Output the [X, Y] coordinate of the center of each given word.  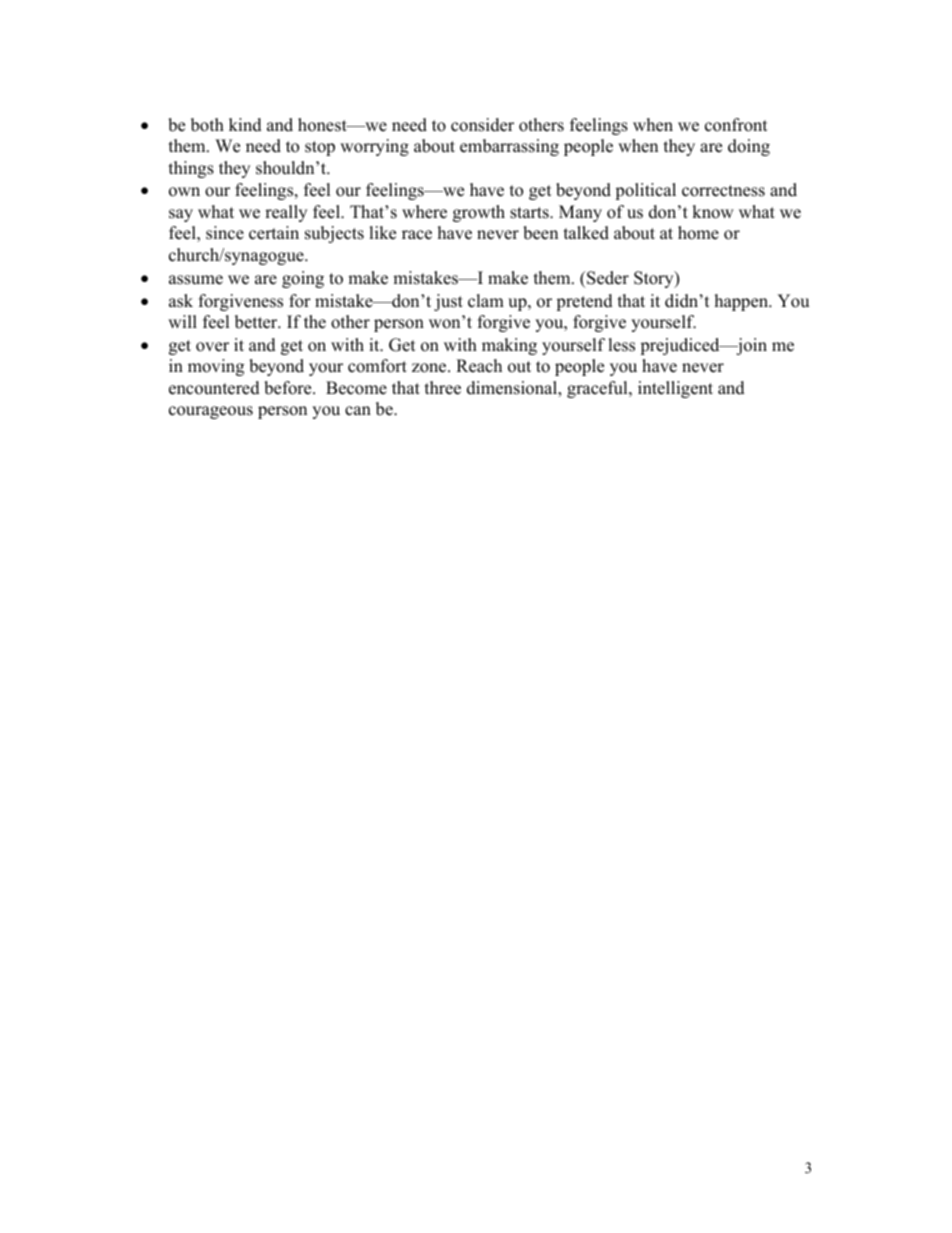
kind [245, 125]
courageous [211, 412]
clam [486, 301]
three [443, 388]
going [303, 279]
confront [736, 125]
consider [482, 125]
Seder [607, 278]
